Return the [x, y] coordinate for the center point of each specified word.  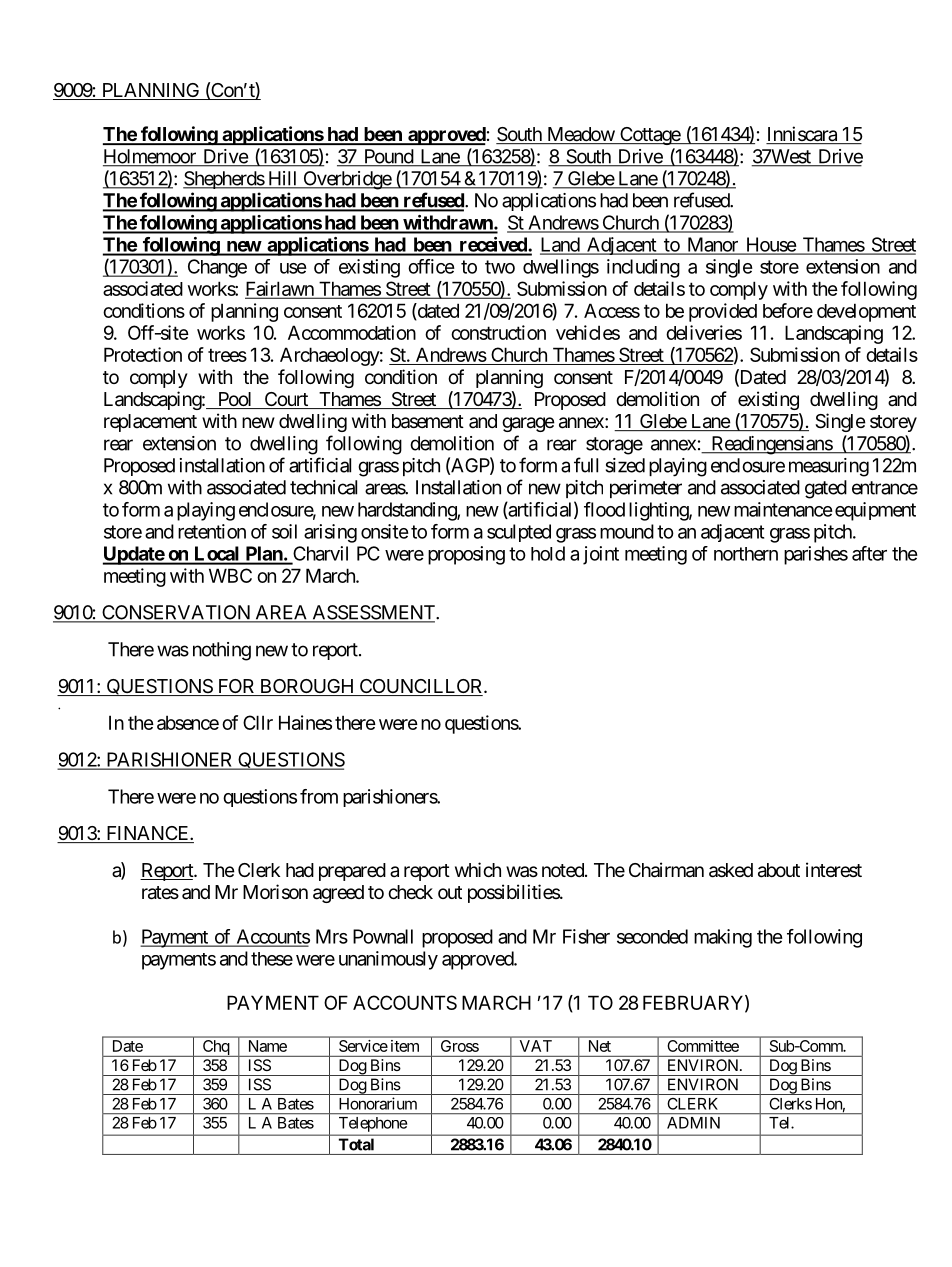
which [478, 869]
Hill [283, 179]
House [770, 245]
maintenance [783, 509]
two [500, 267]
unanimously [388, 960]
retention [212, 531]
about [779, 870]
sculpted [519, 533]
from [319, 796]
